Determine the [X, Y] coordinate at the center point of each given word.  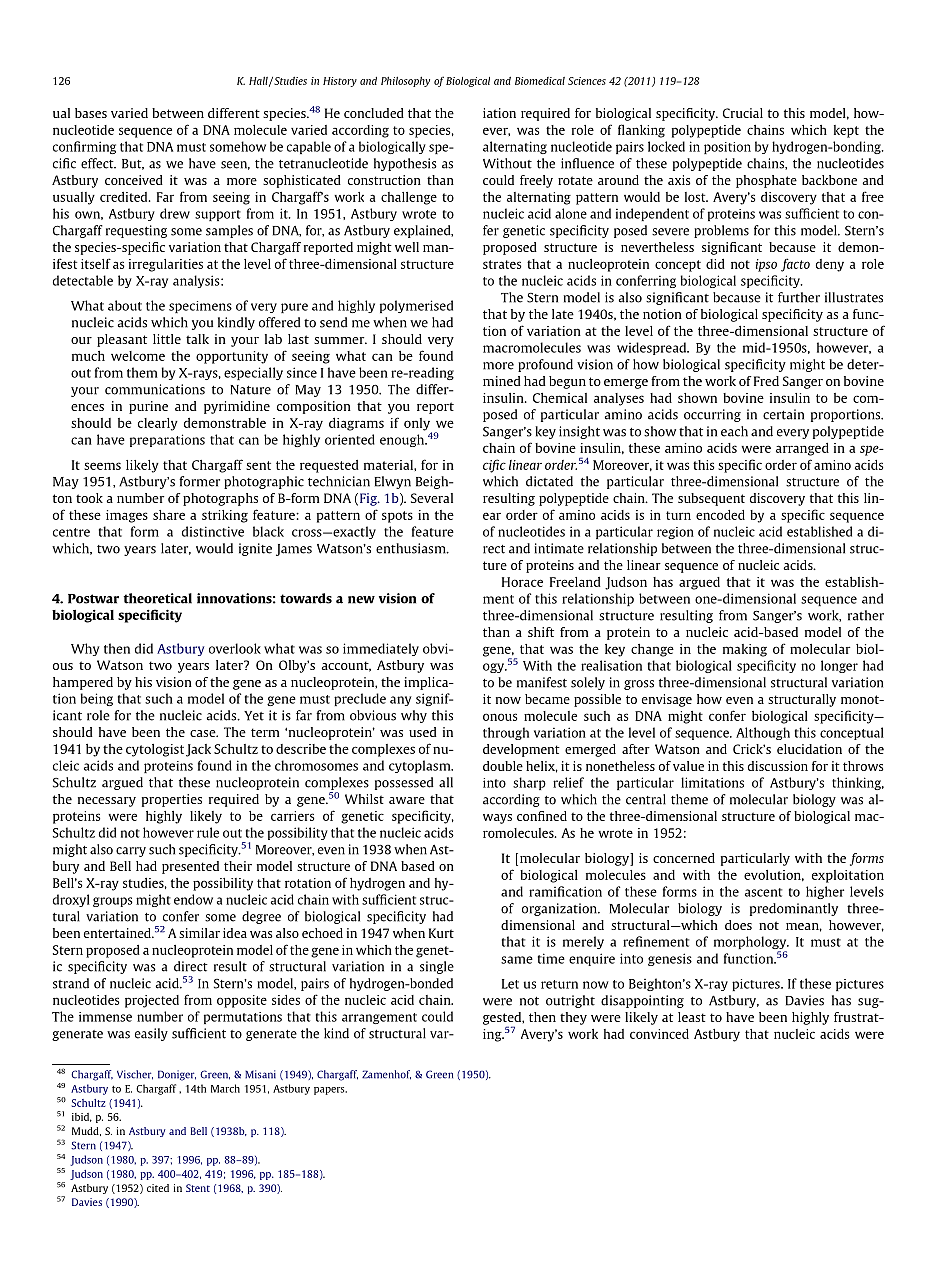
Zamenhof [386, 1075]
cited [158, 1188]
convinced [659, 1034]
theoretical [157, 598]
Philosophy [405, 81]
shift [541, 632]
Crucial [743, 113]
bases [91, 113]
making [745, 650]
